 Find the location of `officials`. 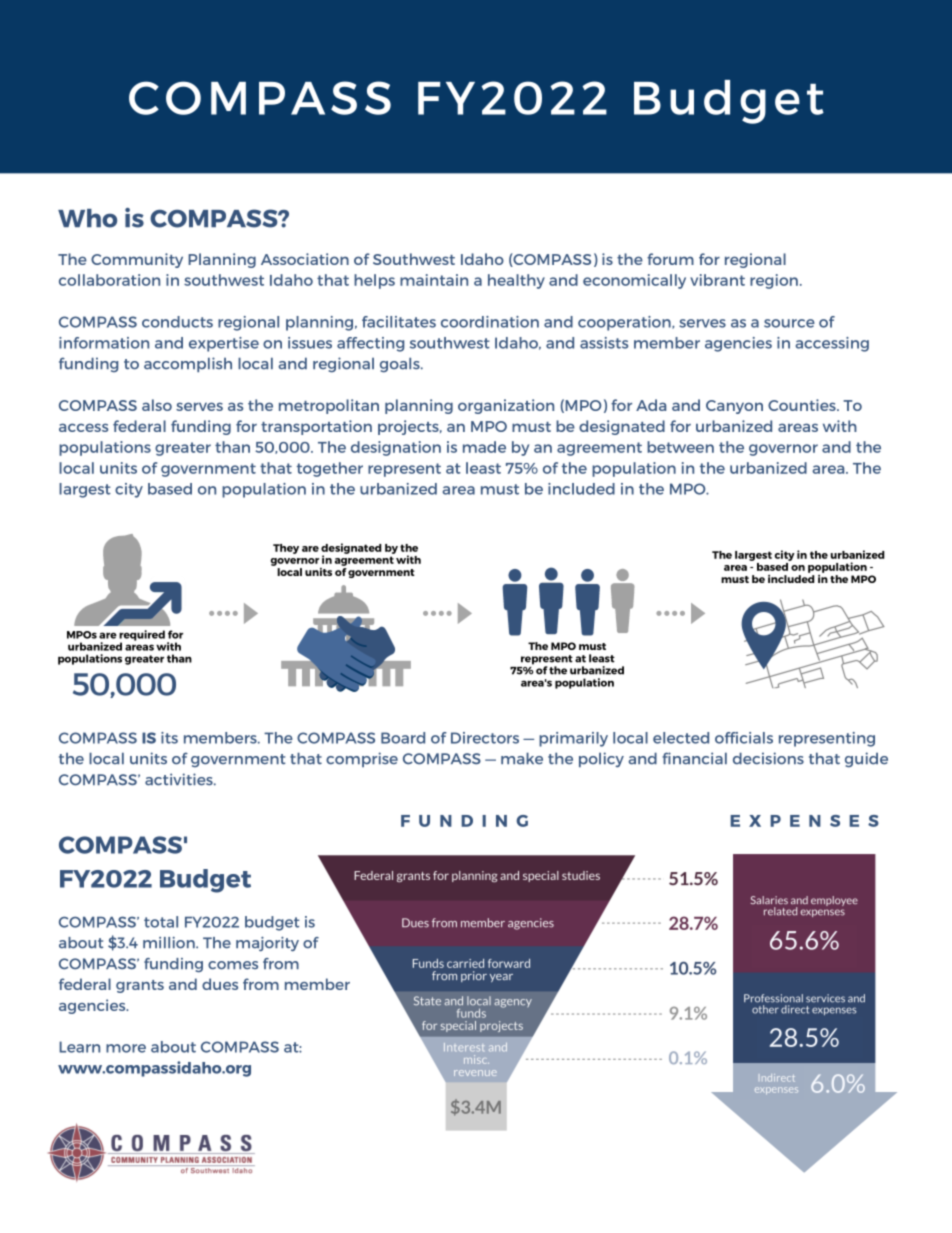

officials is located at coordinates (744, 738).
